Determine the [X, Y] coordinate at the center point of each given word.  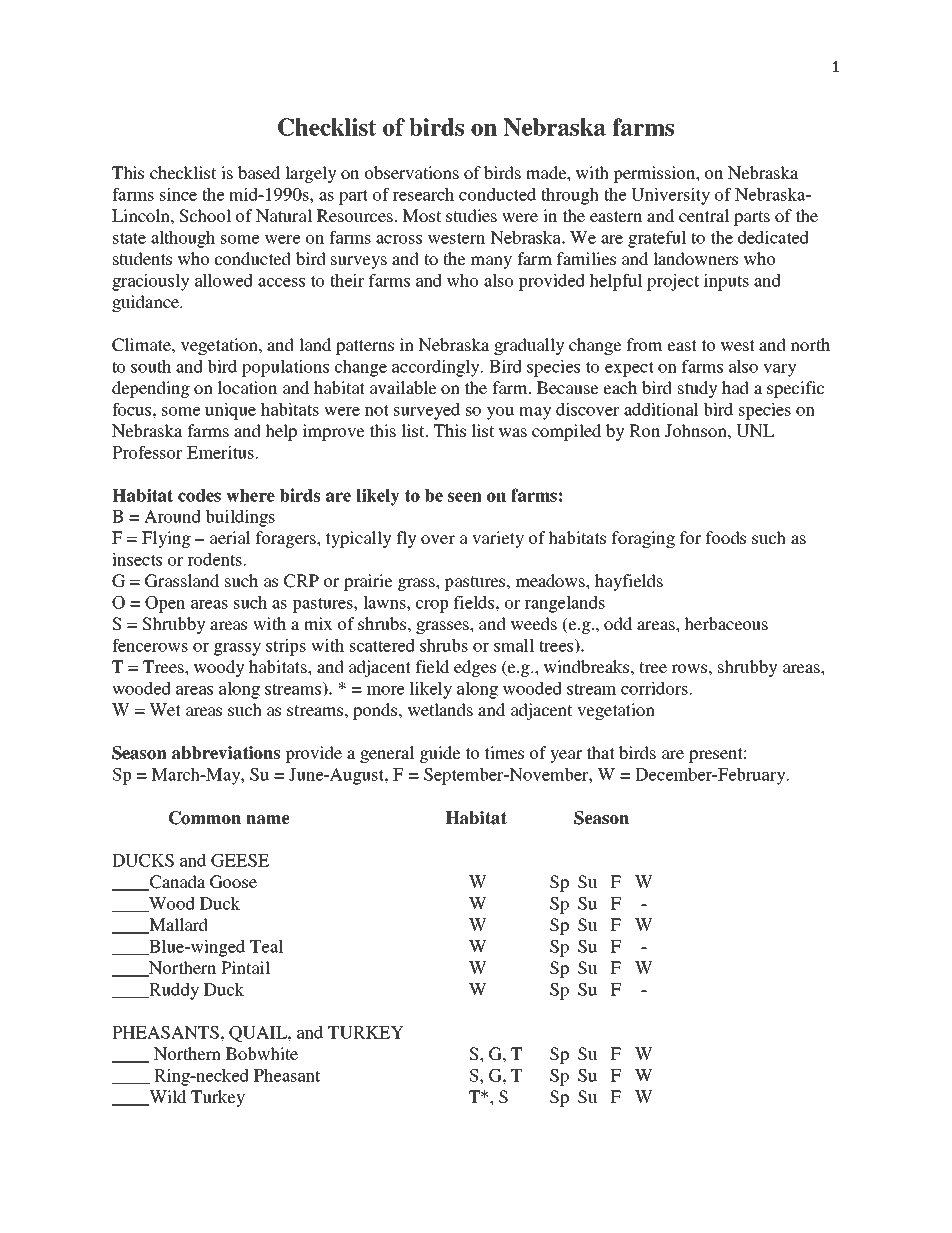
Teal [266, 946]
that [601, 752]
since [178, 194]
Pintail [245, 967]
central [704, 215]
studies [471, 215]
